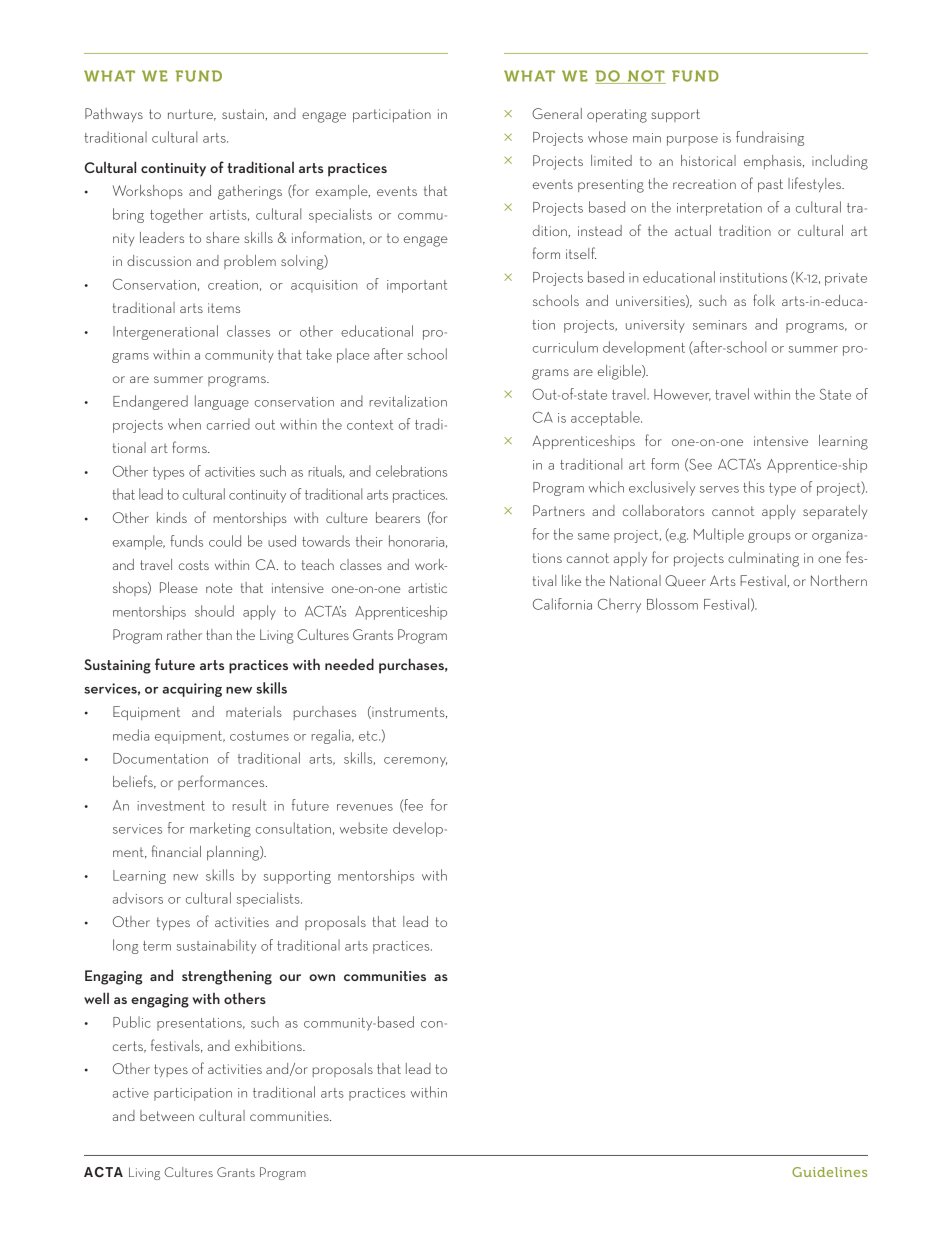  Describe the element at coordinates (557, 113) in the screenshot. I see `General` at that location.
